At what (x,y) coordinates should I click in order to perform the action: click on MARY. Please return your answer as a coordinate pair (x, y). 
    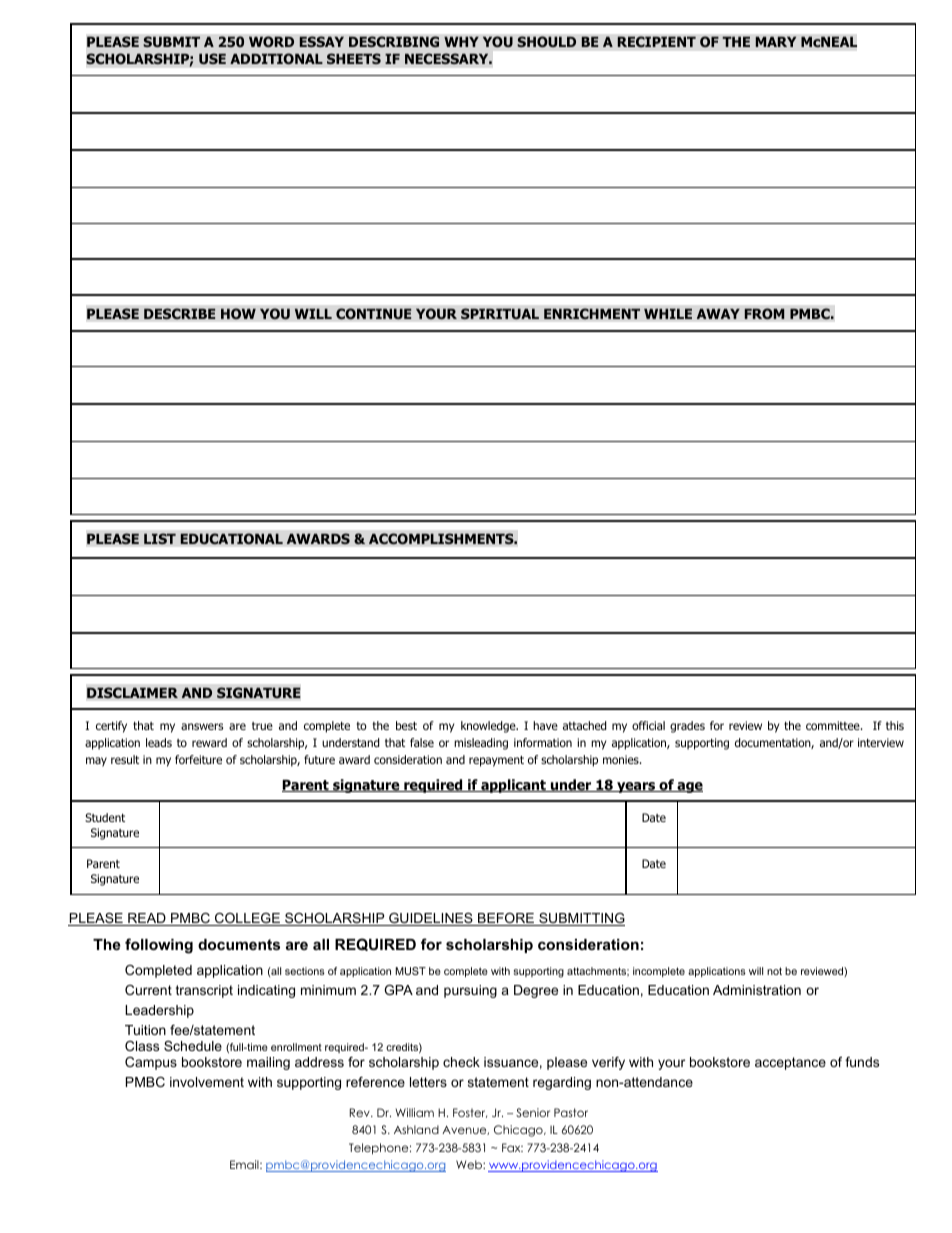
    Looking at the image, I should click on (776, 41).
